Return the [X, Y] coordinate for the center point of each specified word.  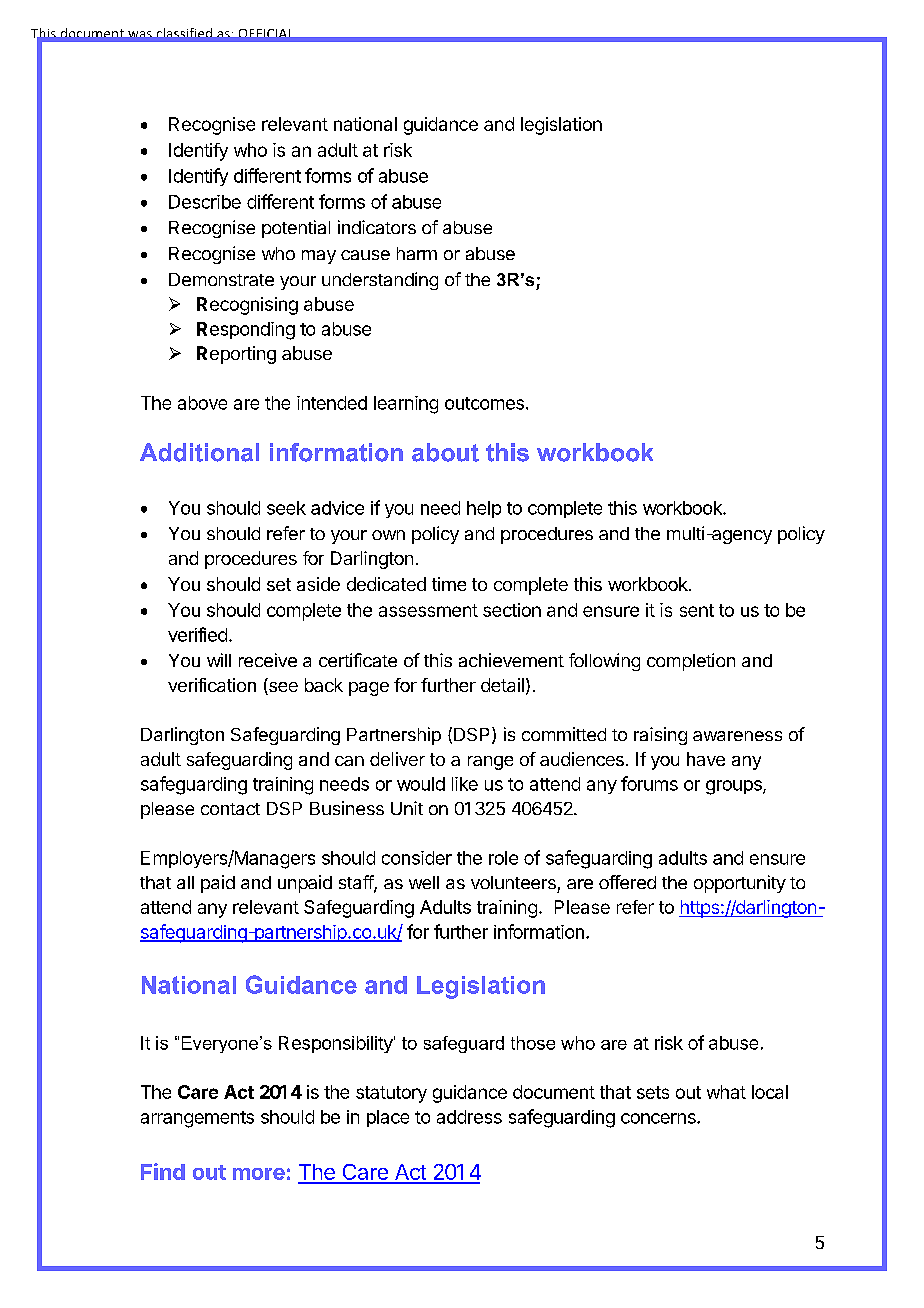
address [469, 1117]
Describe [205, 202]
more [259, 1174]
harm [417, 253]
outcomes [484, 403]
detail [502, 685]
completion [691, 662]
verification [212, 685]
